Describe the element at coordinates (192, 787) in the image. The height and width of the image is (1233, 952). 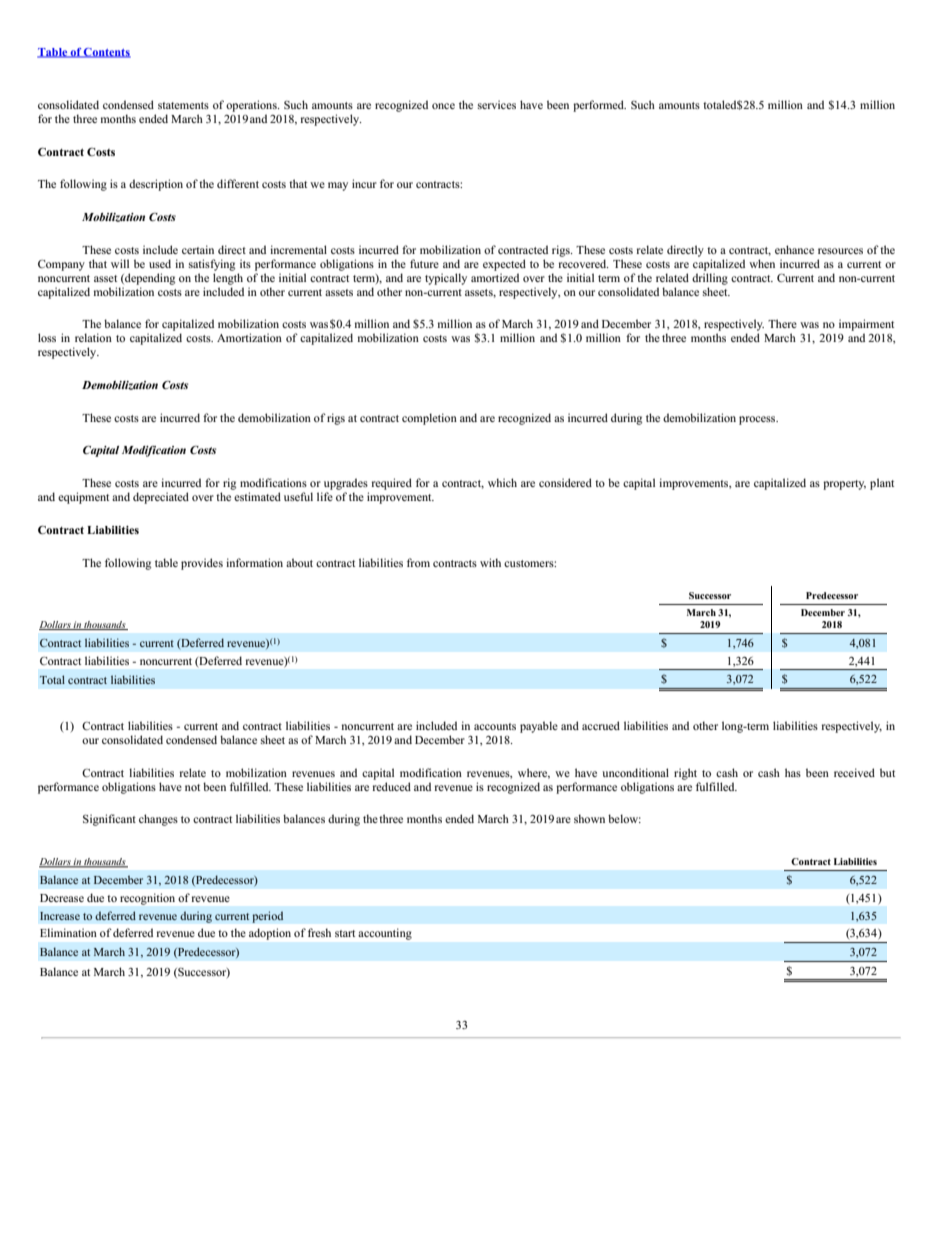
I see `not` at that location.
